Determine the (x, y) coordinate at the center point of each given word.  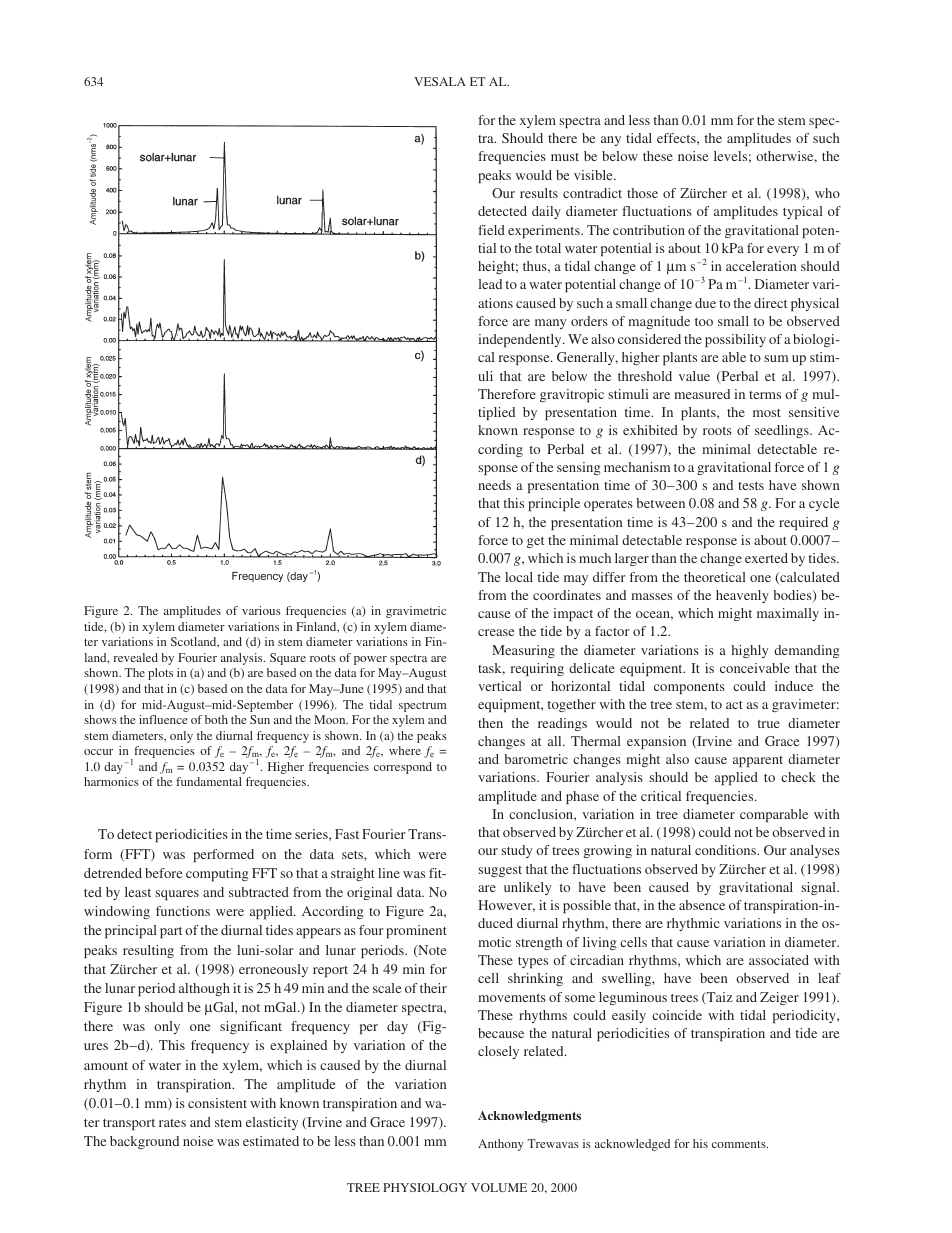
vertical (500, 686)
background (144, 1142)
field (491, 230)
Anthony (501, 1145)
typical (803, 212)
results (539, 193)
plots (160, 674)
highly (750, 651)
